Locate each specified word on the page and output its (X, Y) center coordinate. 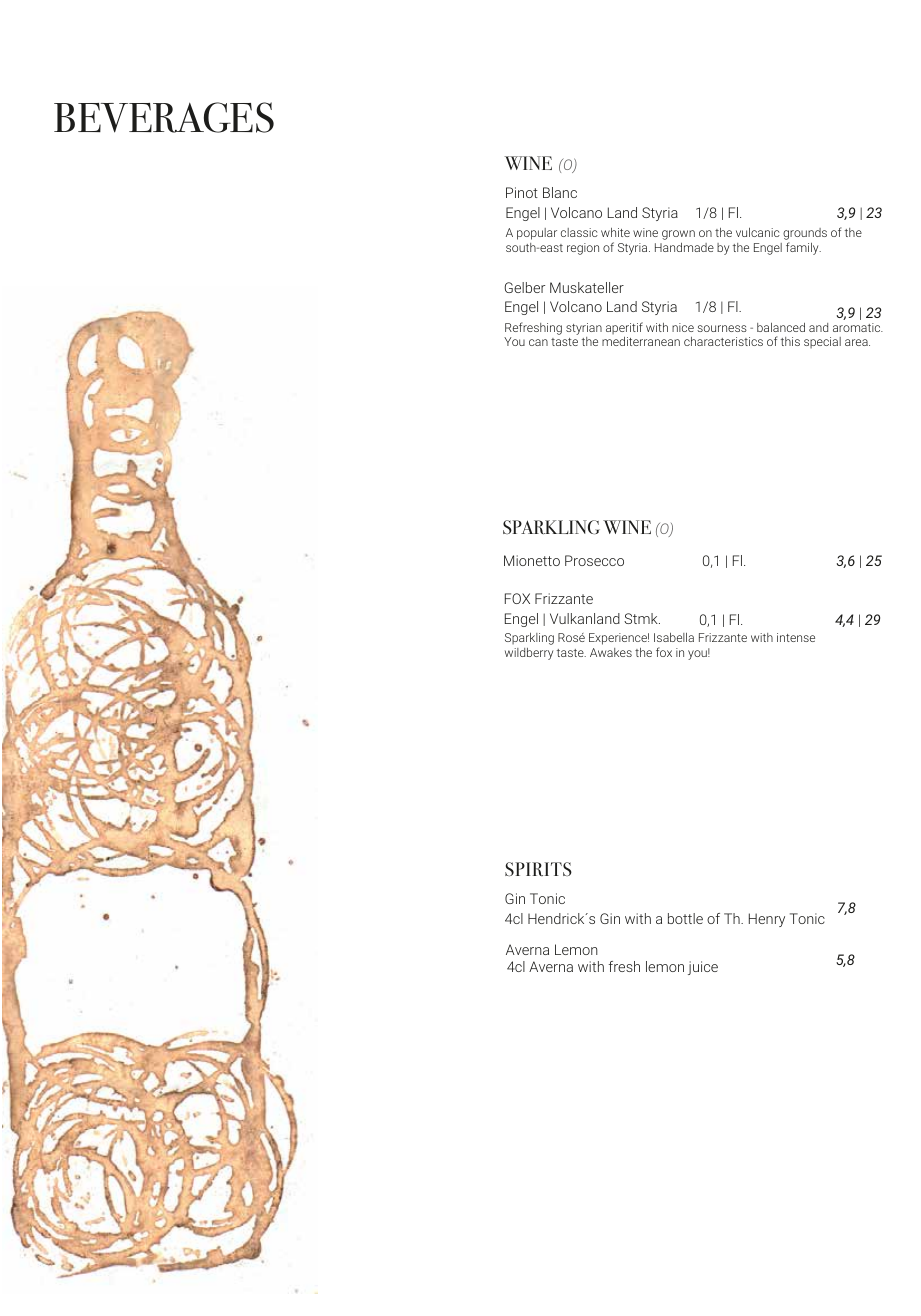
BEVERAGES (164, 117)
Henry (767, 920)
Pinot (522, 192)
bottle (685, 918)
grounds (805, 234)
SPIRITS (538, 869)
